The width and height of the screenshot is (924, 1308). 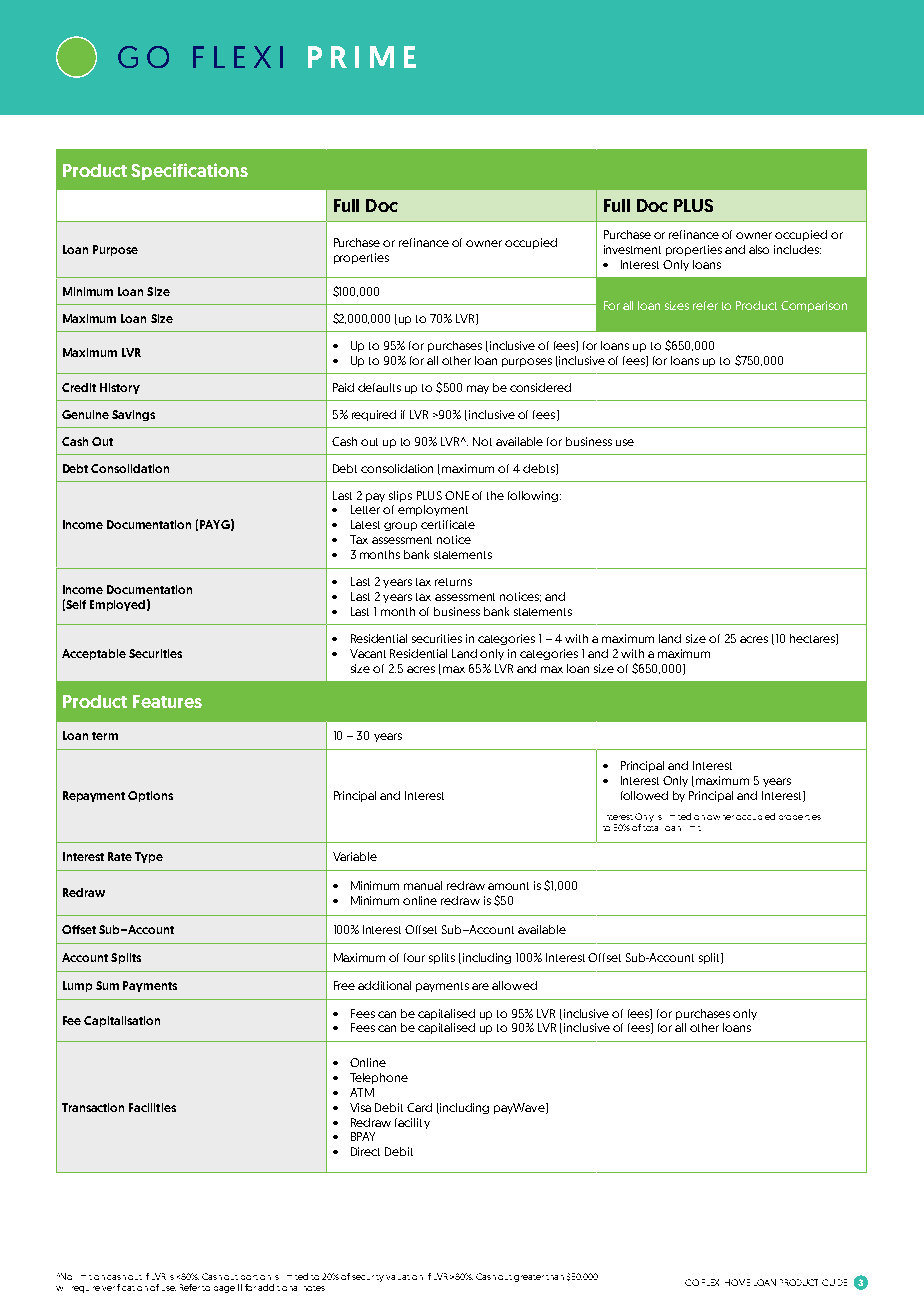 I want to click on Specifications, so click(x=189, y=171).
